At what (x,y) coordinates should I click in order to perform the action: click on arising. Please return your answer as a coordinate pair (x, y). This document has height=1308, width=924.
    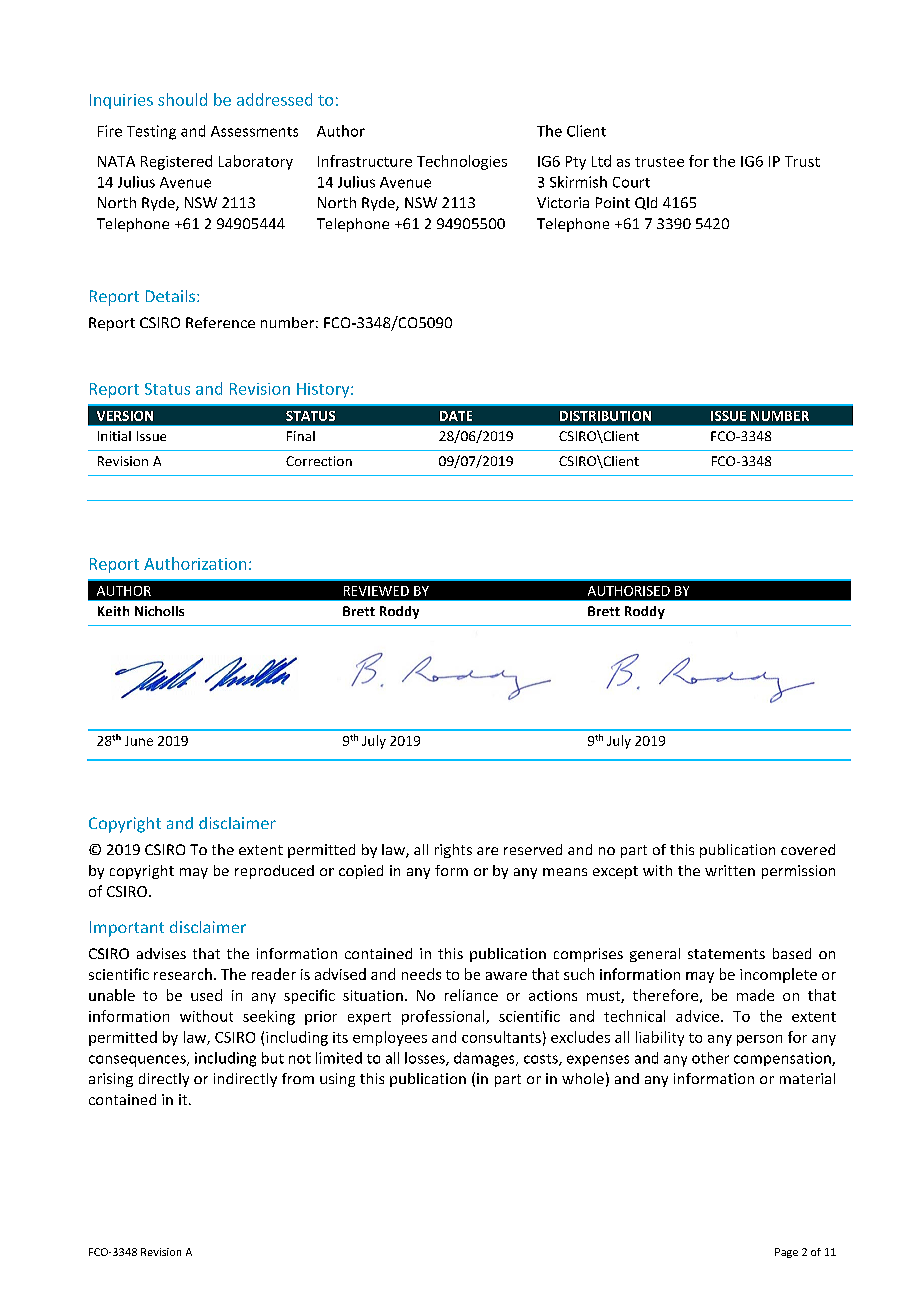
    Looking at the image, I should click on (111, 1080).
